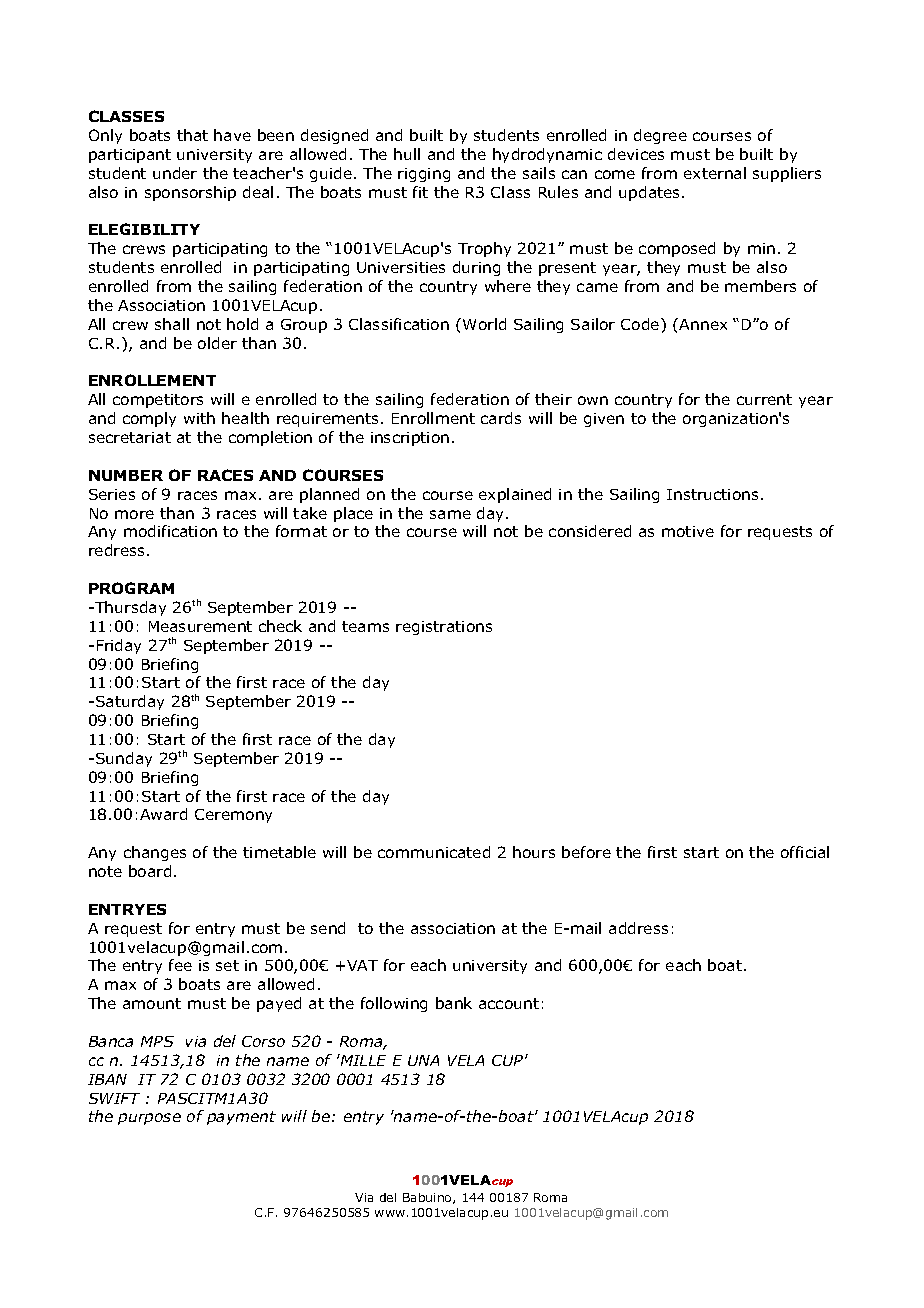 The image size is (924, 1308). What do you see at coordinates (688, 531) in the document?
I see `motive` at bounding box center [688, 531].
